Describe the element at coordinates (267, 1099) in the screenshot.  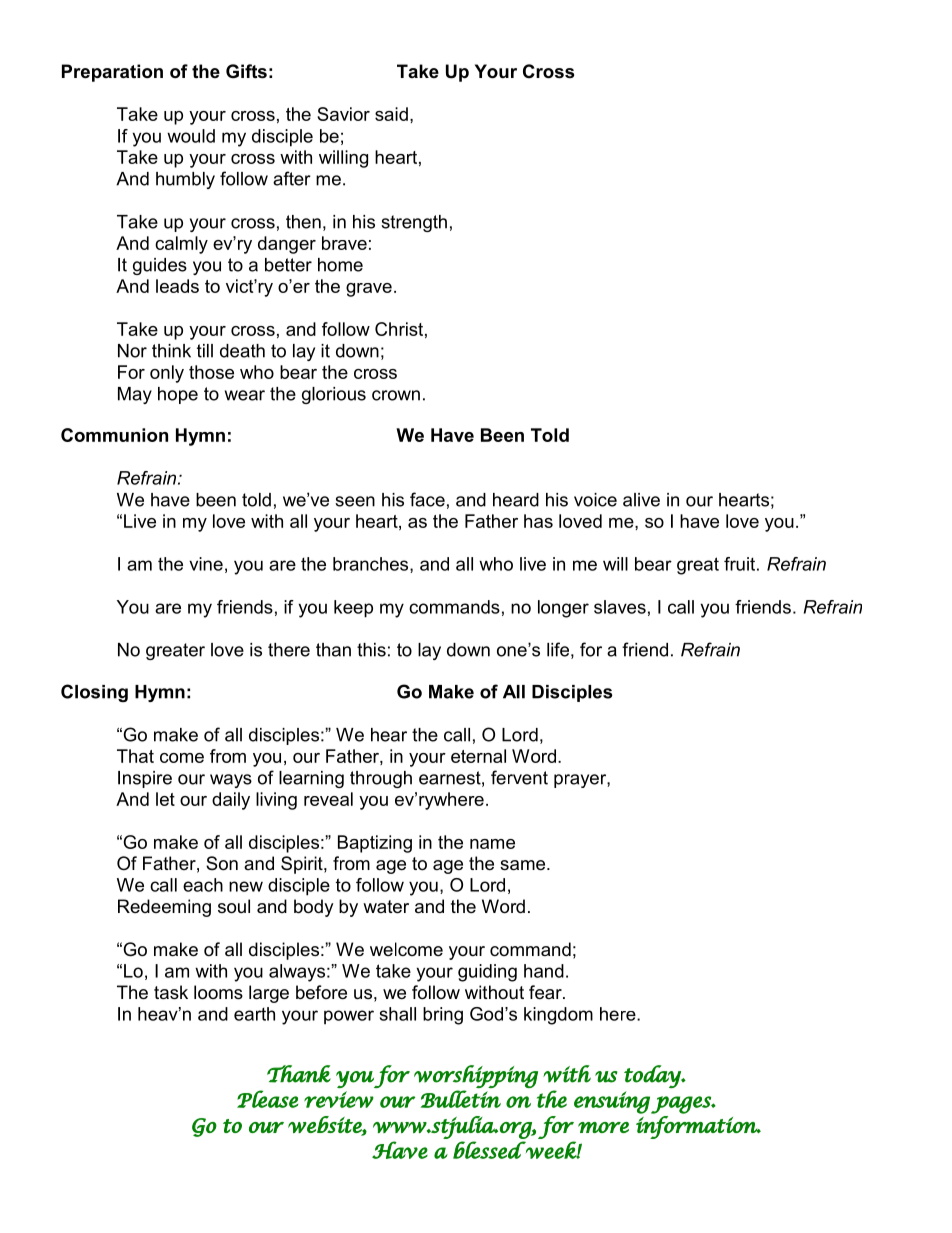
I see `Please` at that location.
